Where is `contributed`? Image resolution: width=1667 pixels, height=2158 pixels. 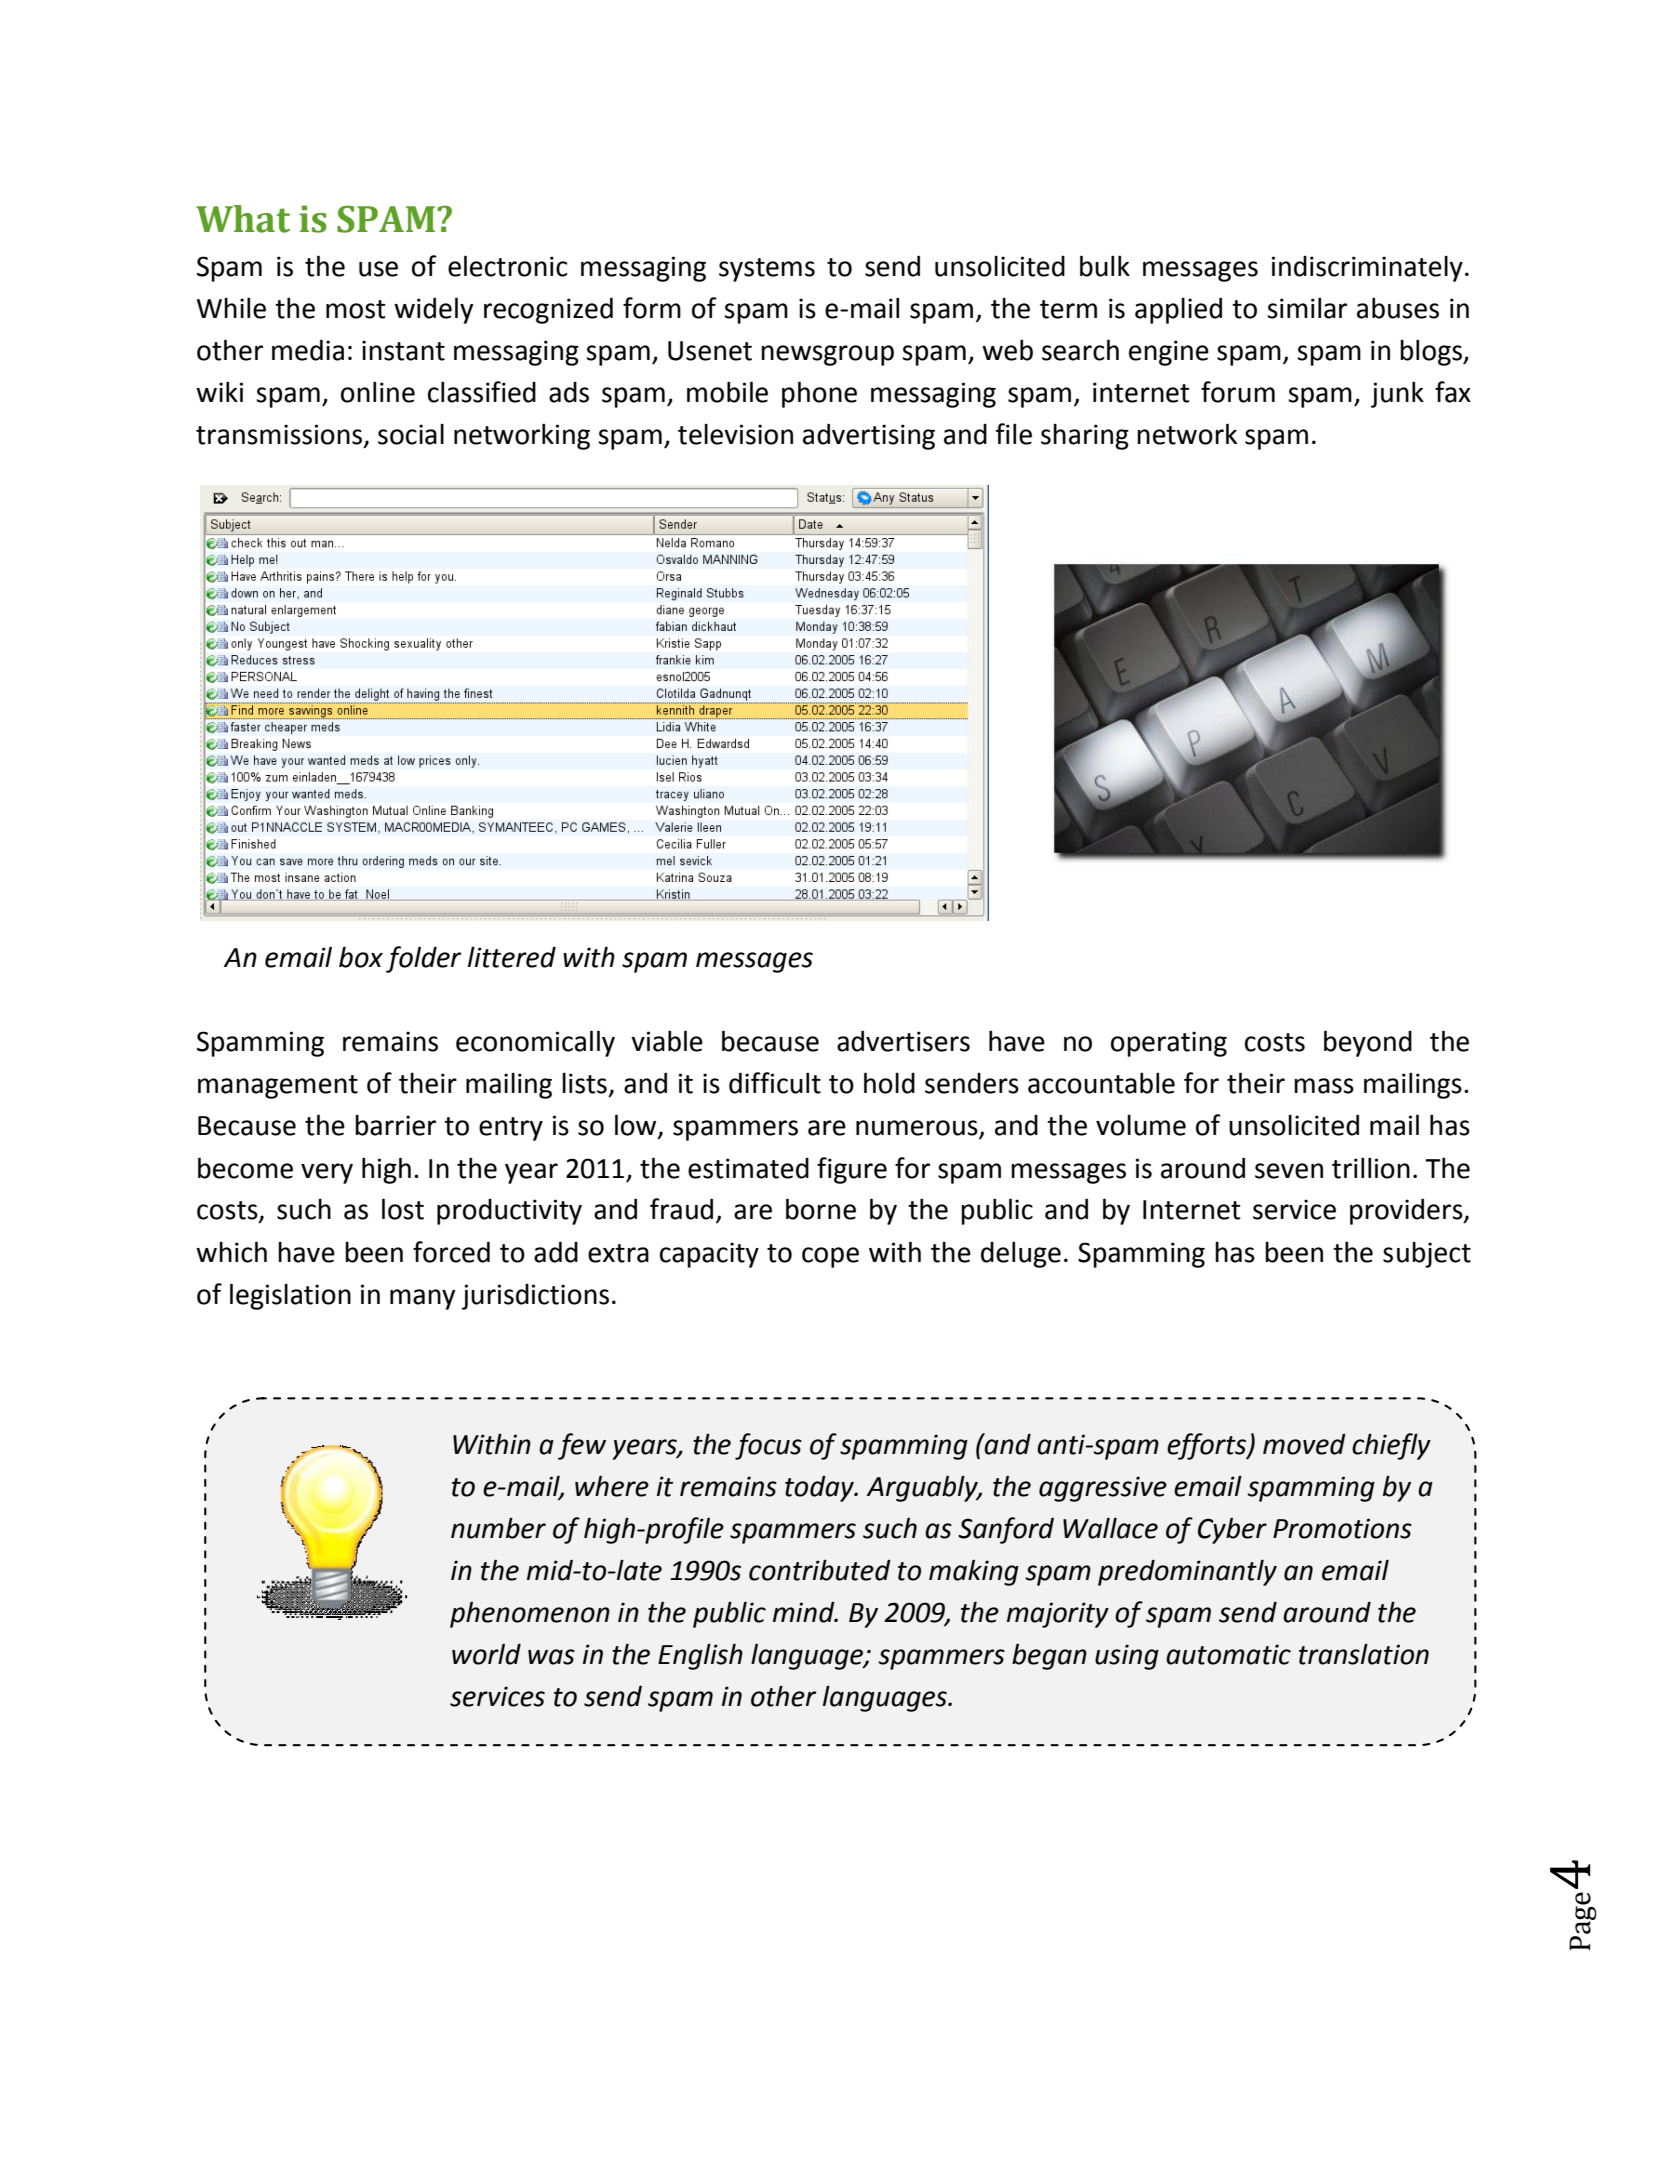
contributed is located at coordinates (820, 1570).
